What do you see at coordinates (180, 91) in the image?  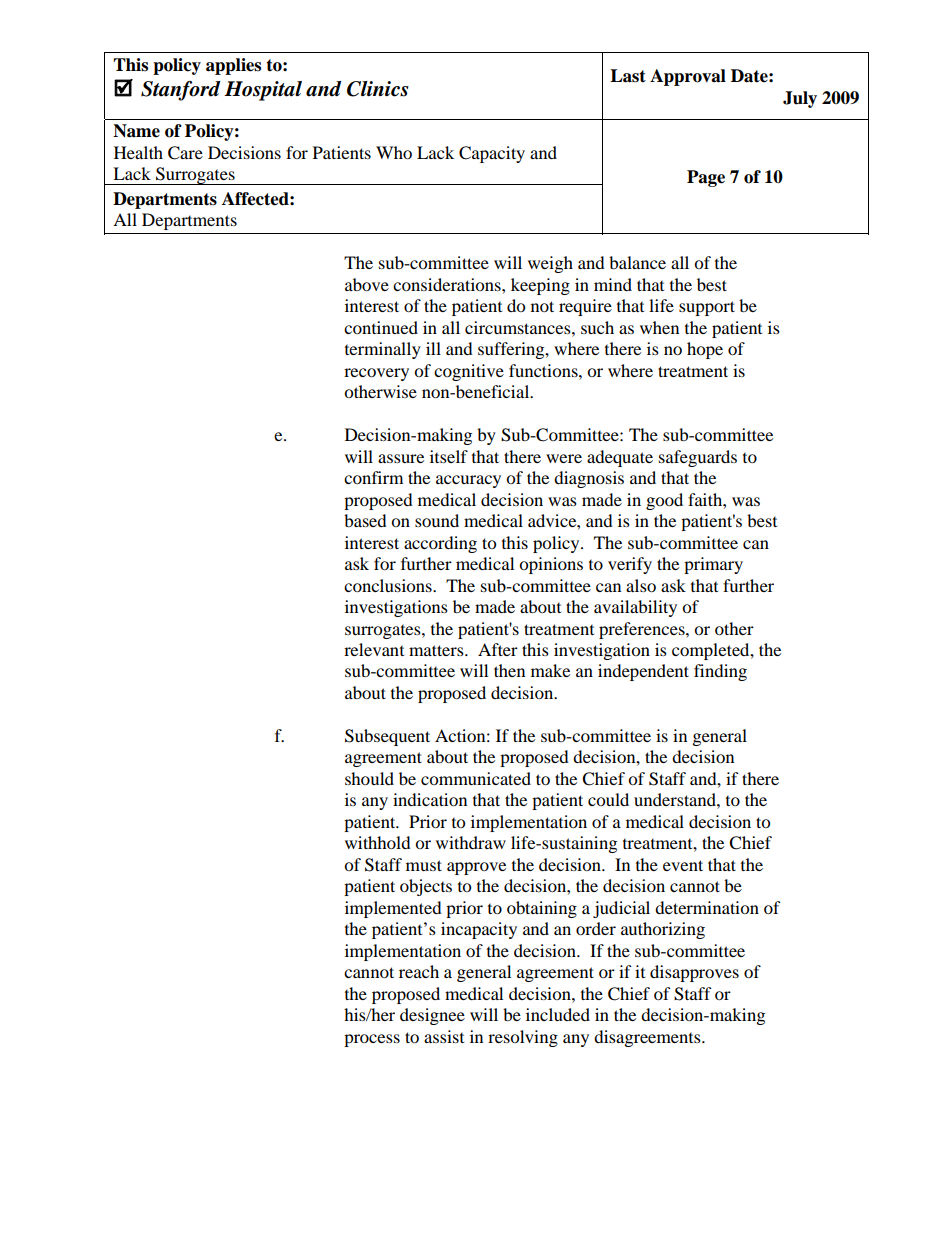 I see `Stanford` at bounding box center [180, 91].
